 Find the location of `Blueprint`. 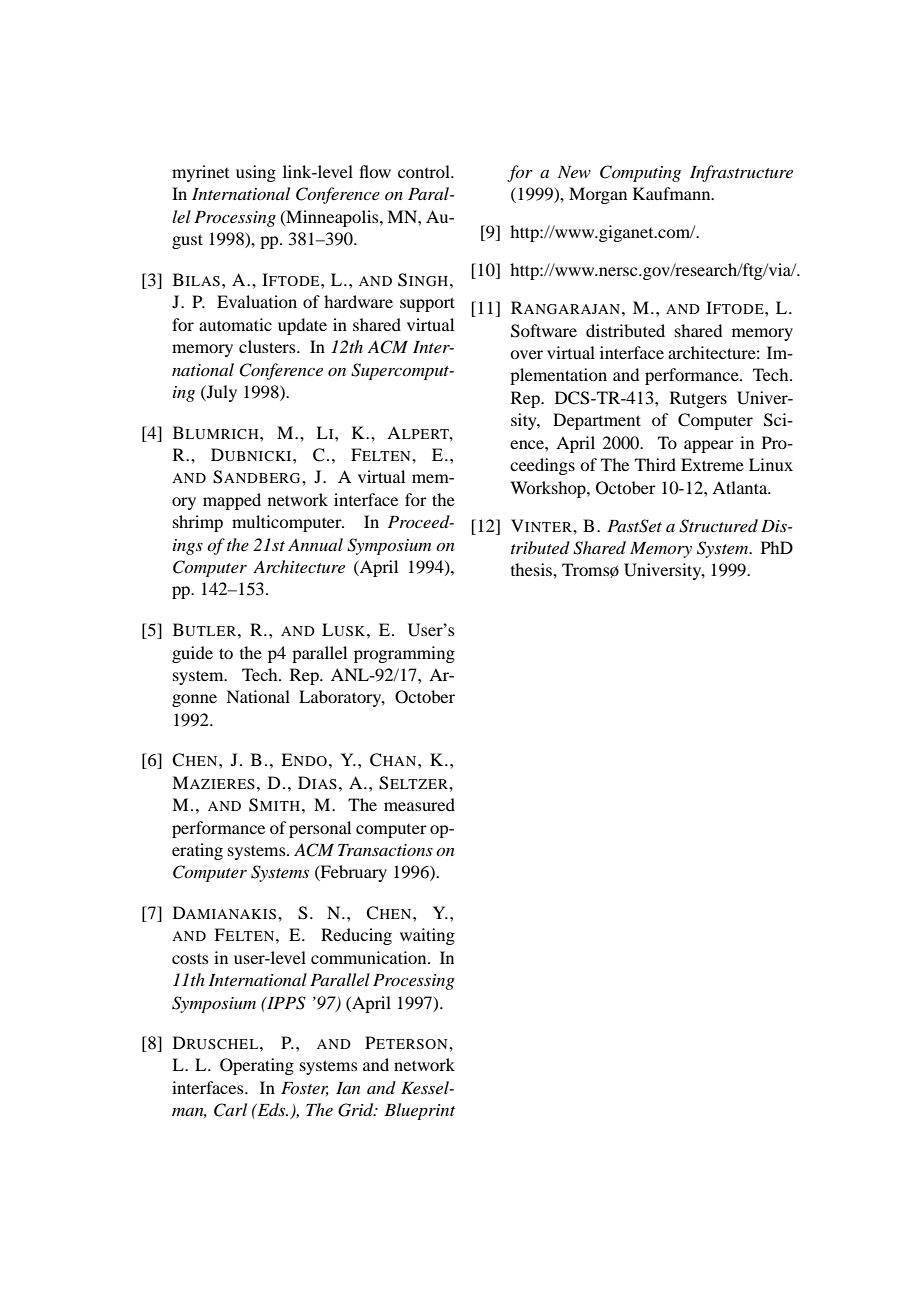

Blueprint is located at coordinates (419, 1111).
